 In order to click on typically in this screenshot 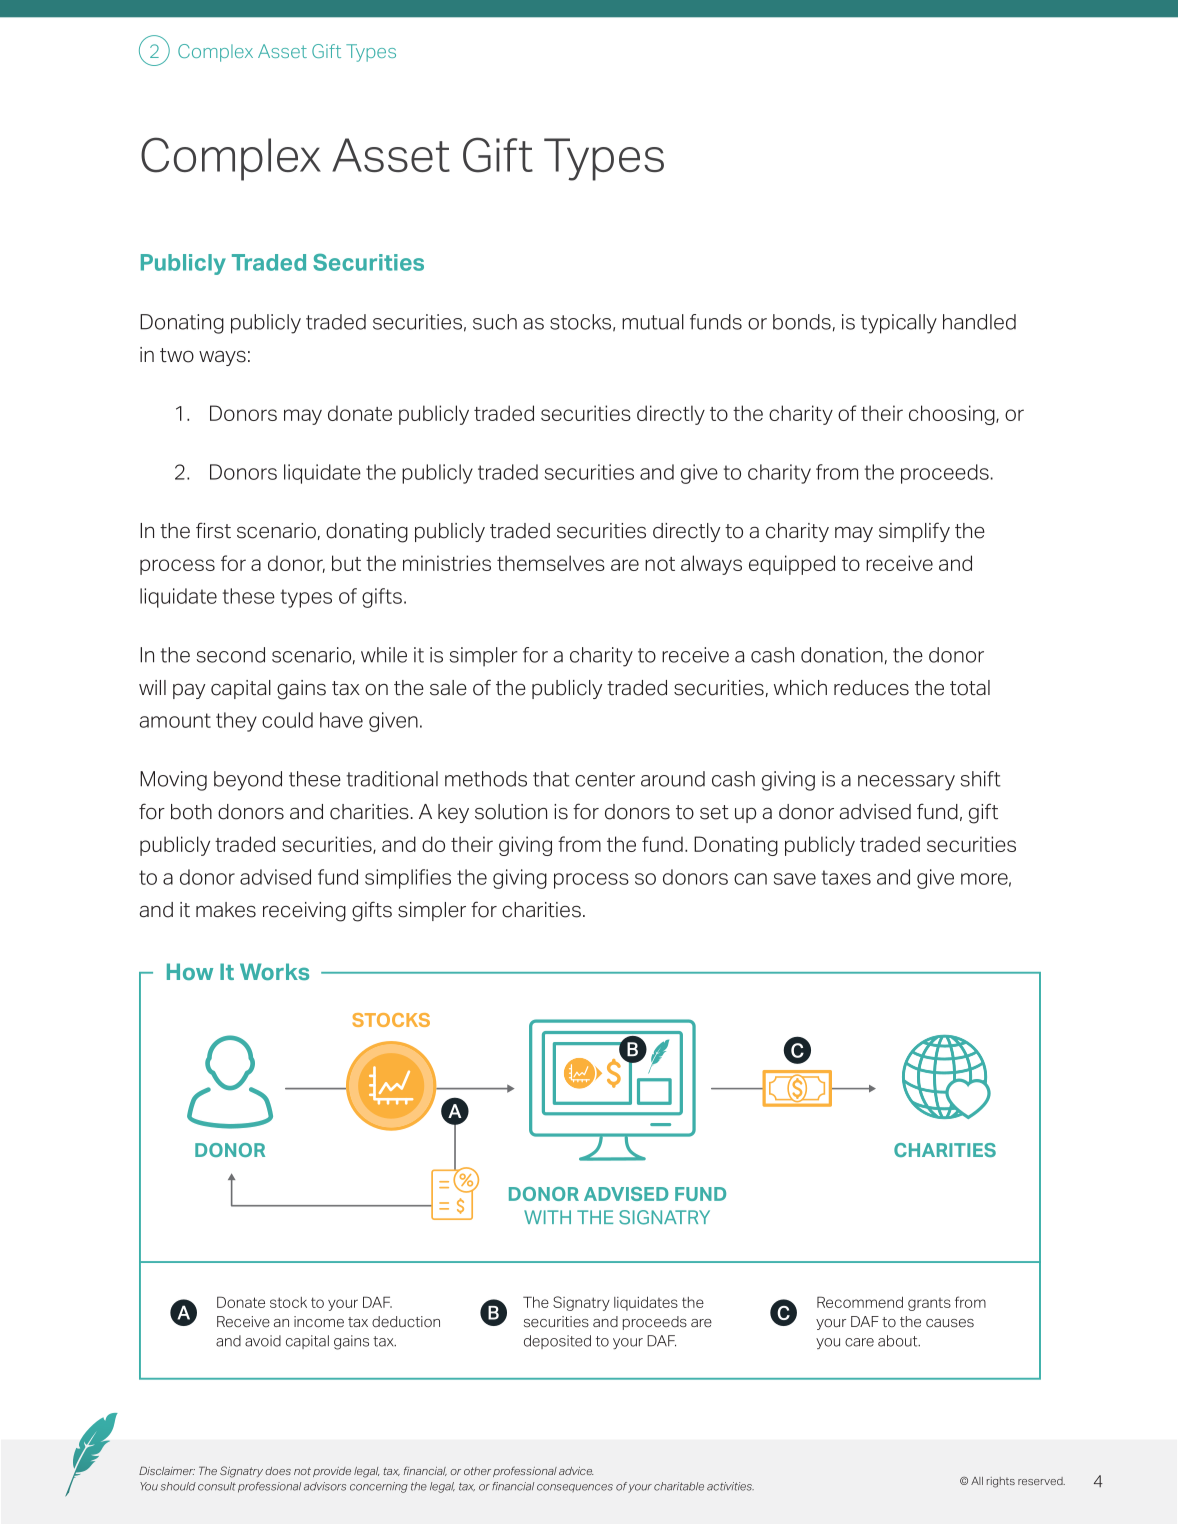, I will do `click(899, 324)`.
